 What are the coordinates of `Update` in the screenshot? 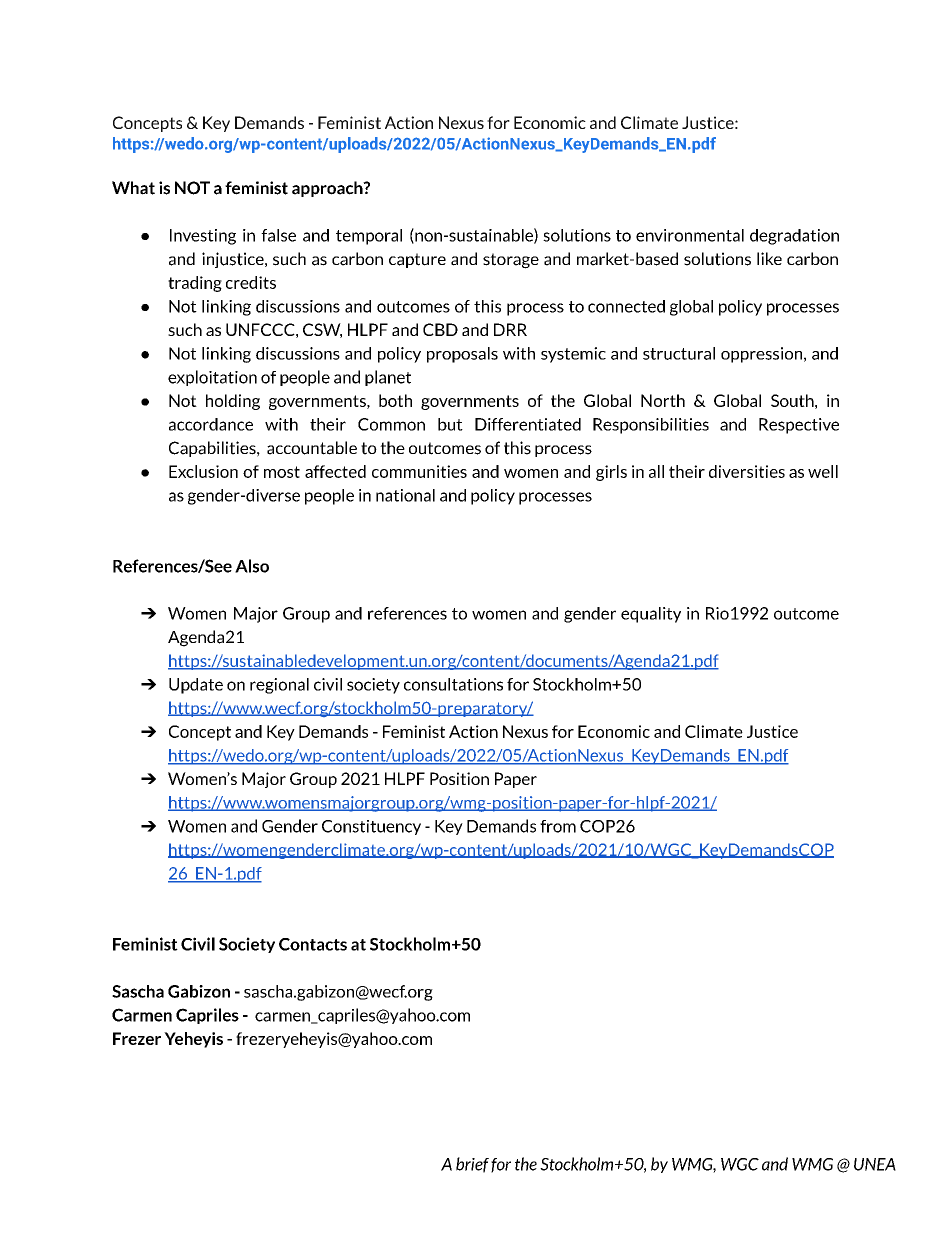 It's located at (196, 686).
